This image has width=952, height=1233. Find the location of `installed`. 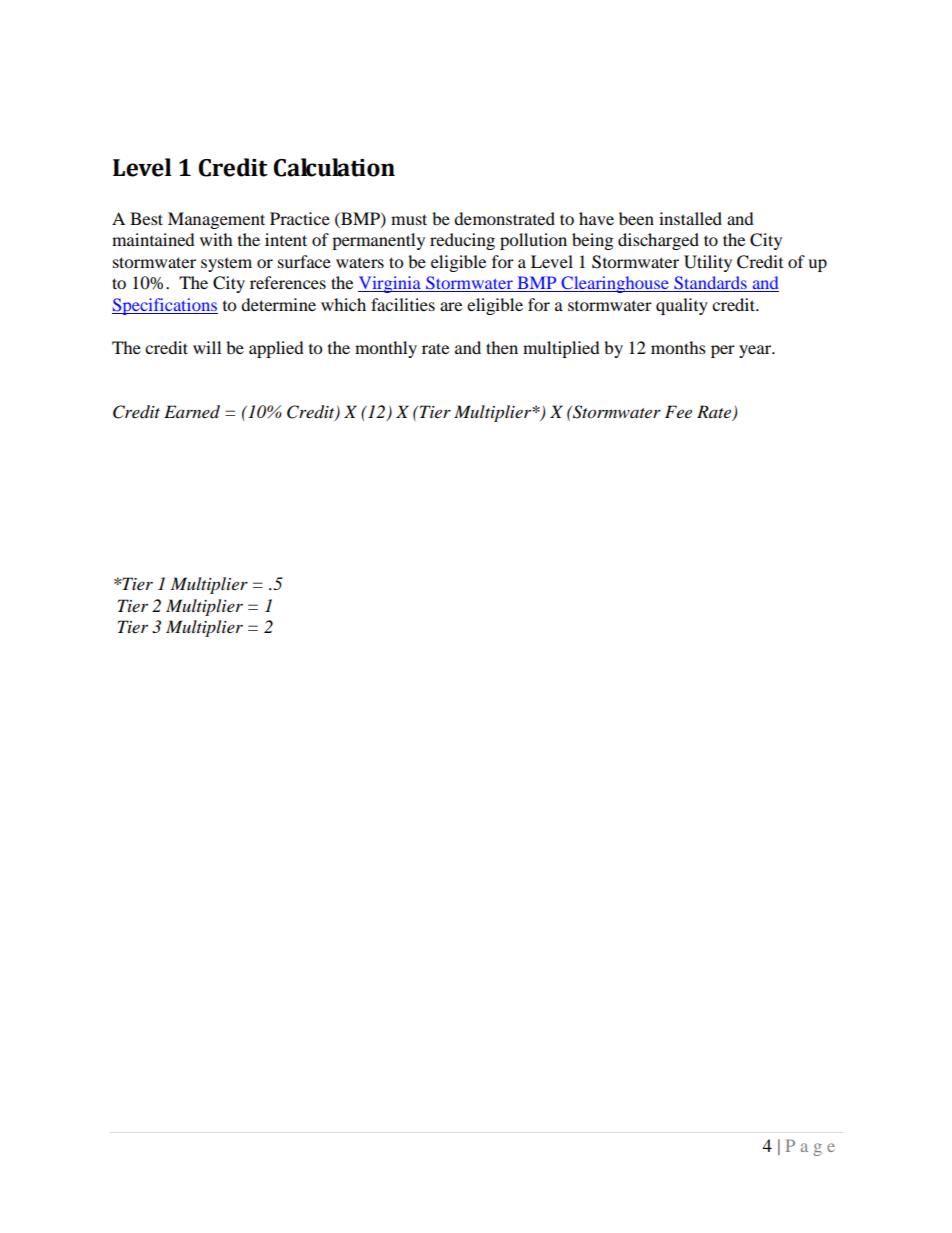

installed is located at coordinates (690, 218).
